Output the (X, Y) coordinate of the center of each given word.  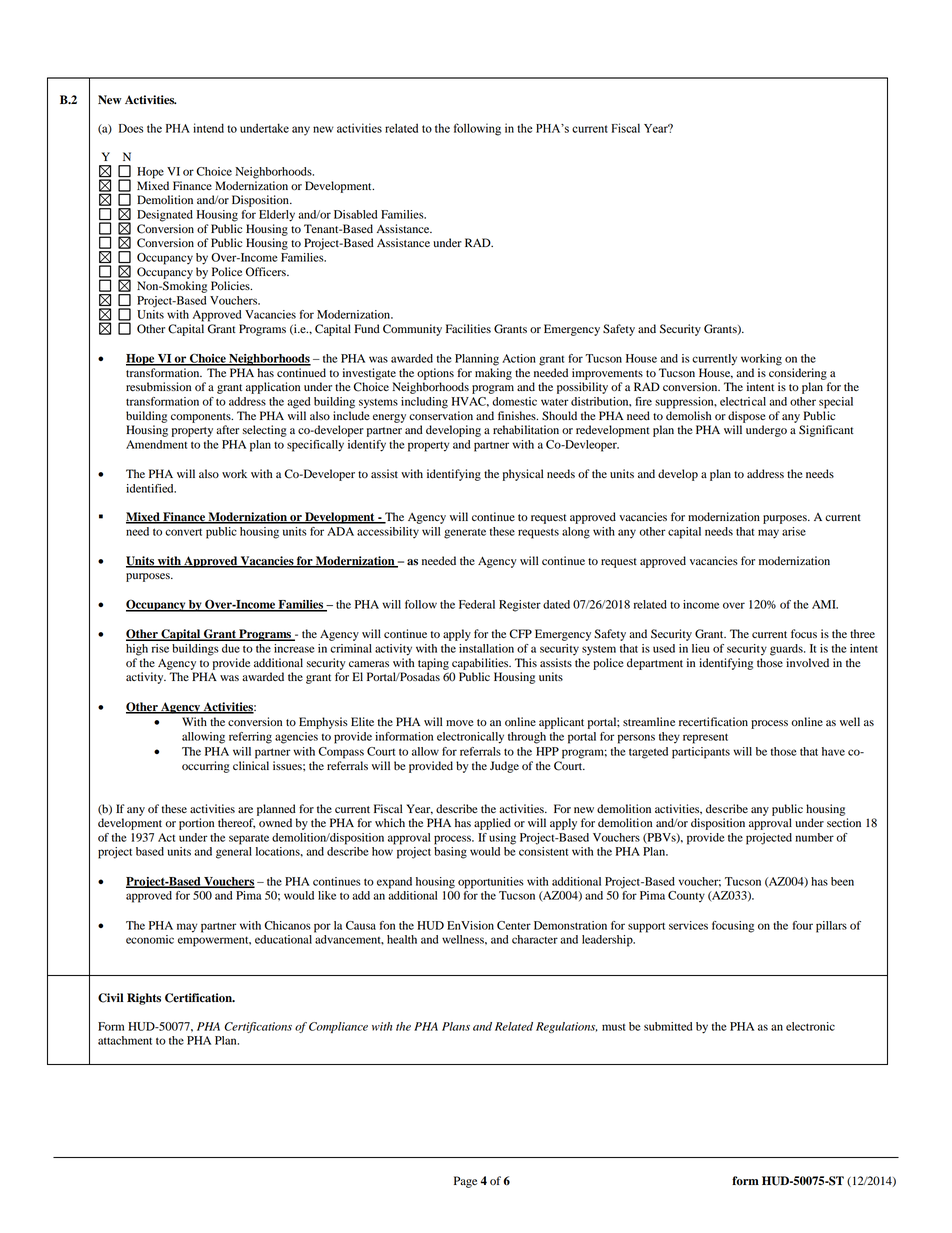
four (803, 925)
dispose (747, 417)
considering (798, 374)
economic (150, 939)
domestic (514, 401)
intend (208, 128)
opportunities (491, 883)
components (202, 418)
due (231, 648)
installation (486, 648)
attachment (125, 1040)
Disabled (355, 214)
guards (787, 650)
